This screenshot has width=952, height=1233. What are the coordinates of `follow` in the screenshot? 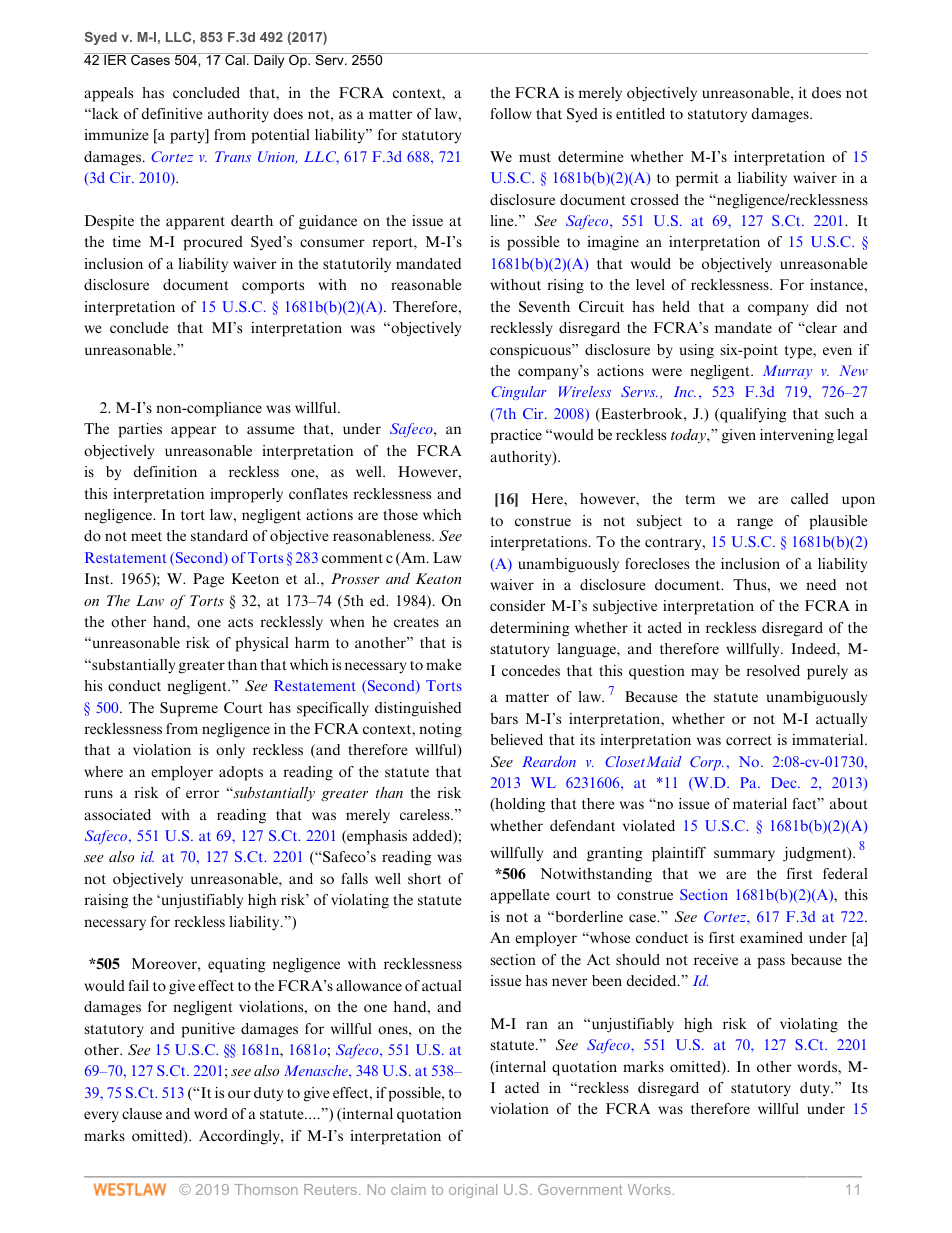 It's located at (511, 113).
